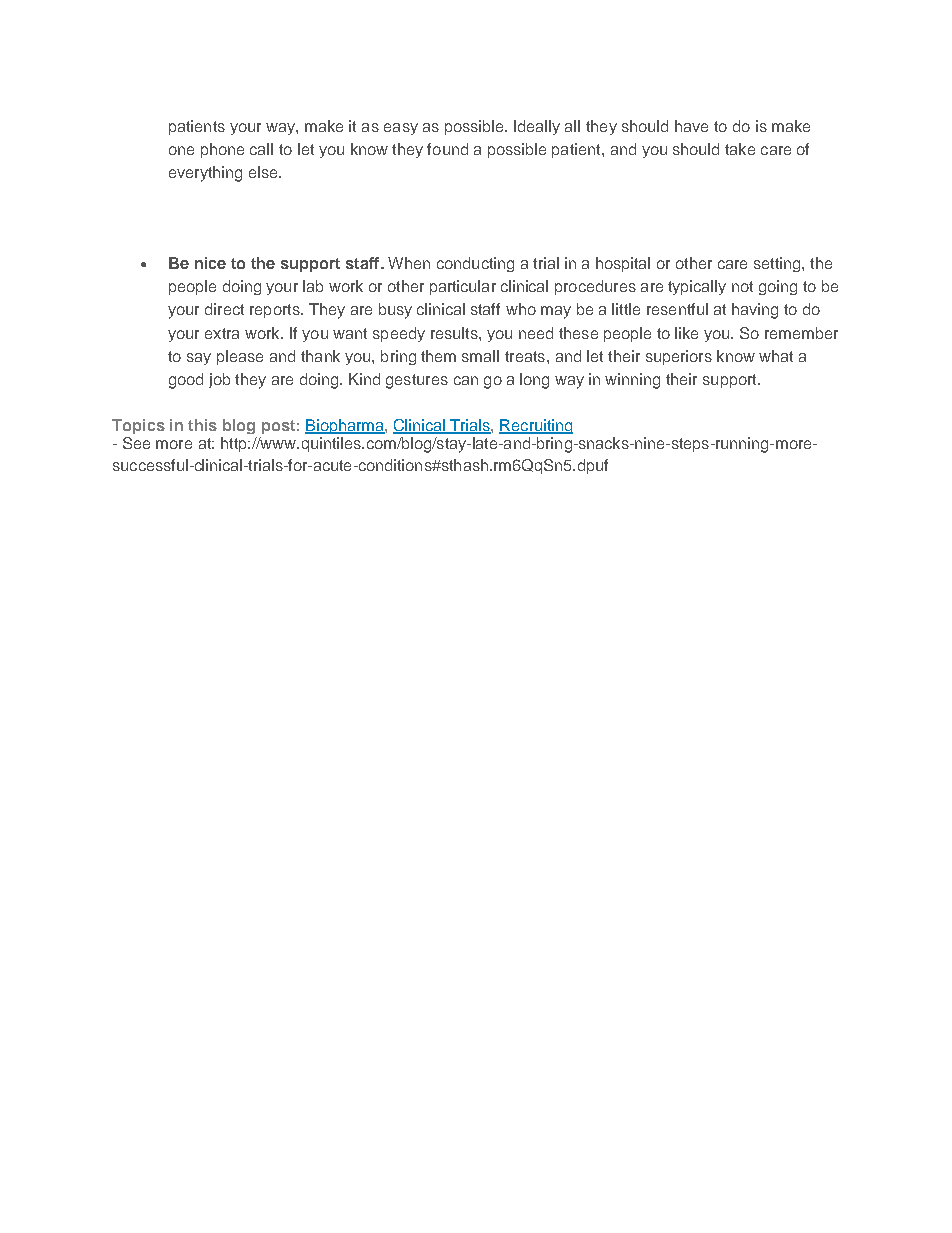  Describe the element at coordinates (455, 333) in the image. I see `results` at that location.
